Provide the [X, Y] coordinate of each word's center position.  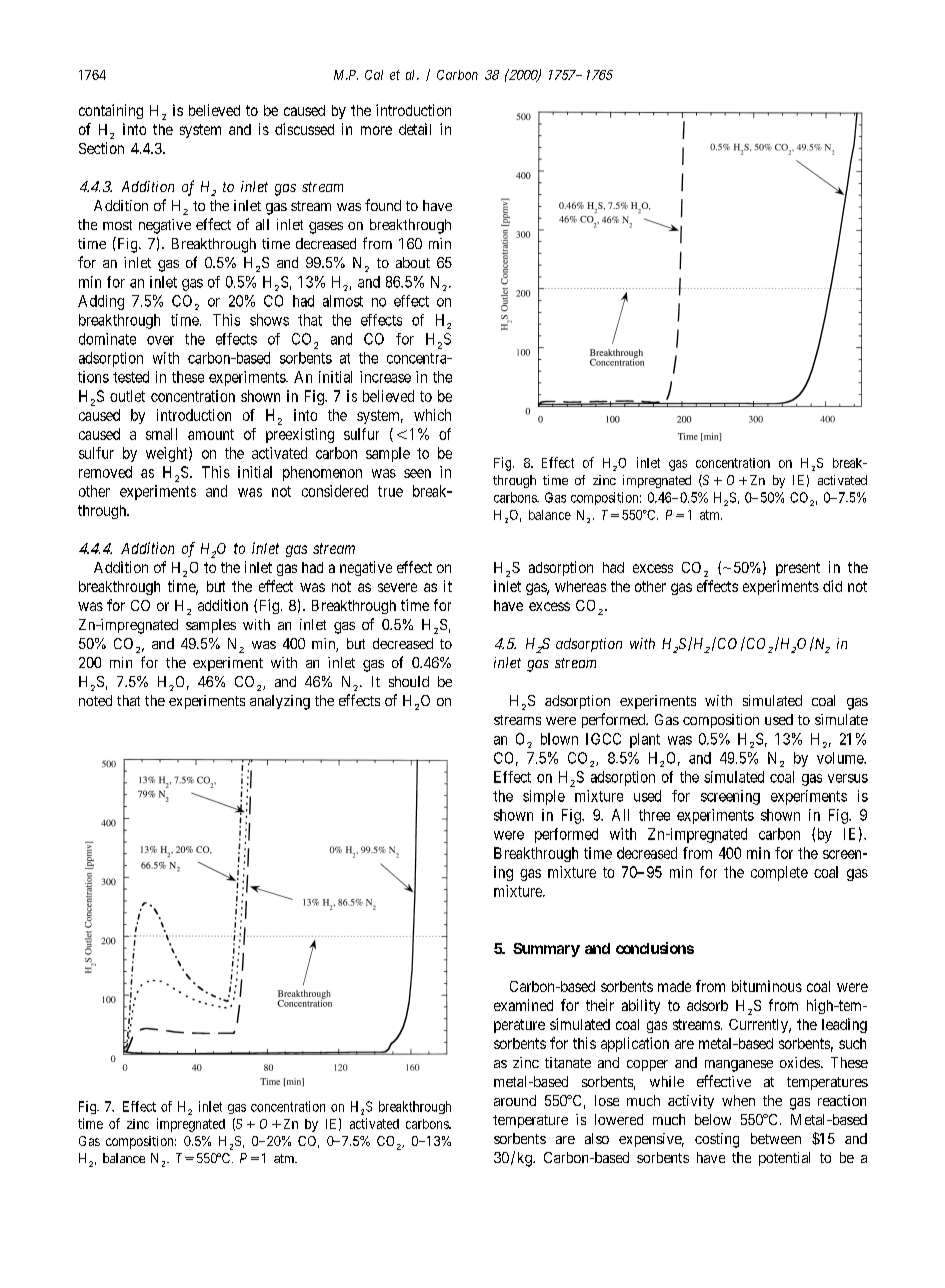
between [776, 1138]
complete [779, 873]
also [597, 1138]
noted [95, 700]
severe [397, 587]
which [432, 415]
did [832, 586]
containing [111, 111]
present [798, 569]
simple [544, 797]
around [515, 1100]
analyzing [280, 702]
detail [415, 129]
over [160, 340]
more [376, 130]
